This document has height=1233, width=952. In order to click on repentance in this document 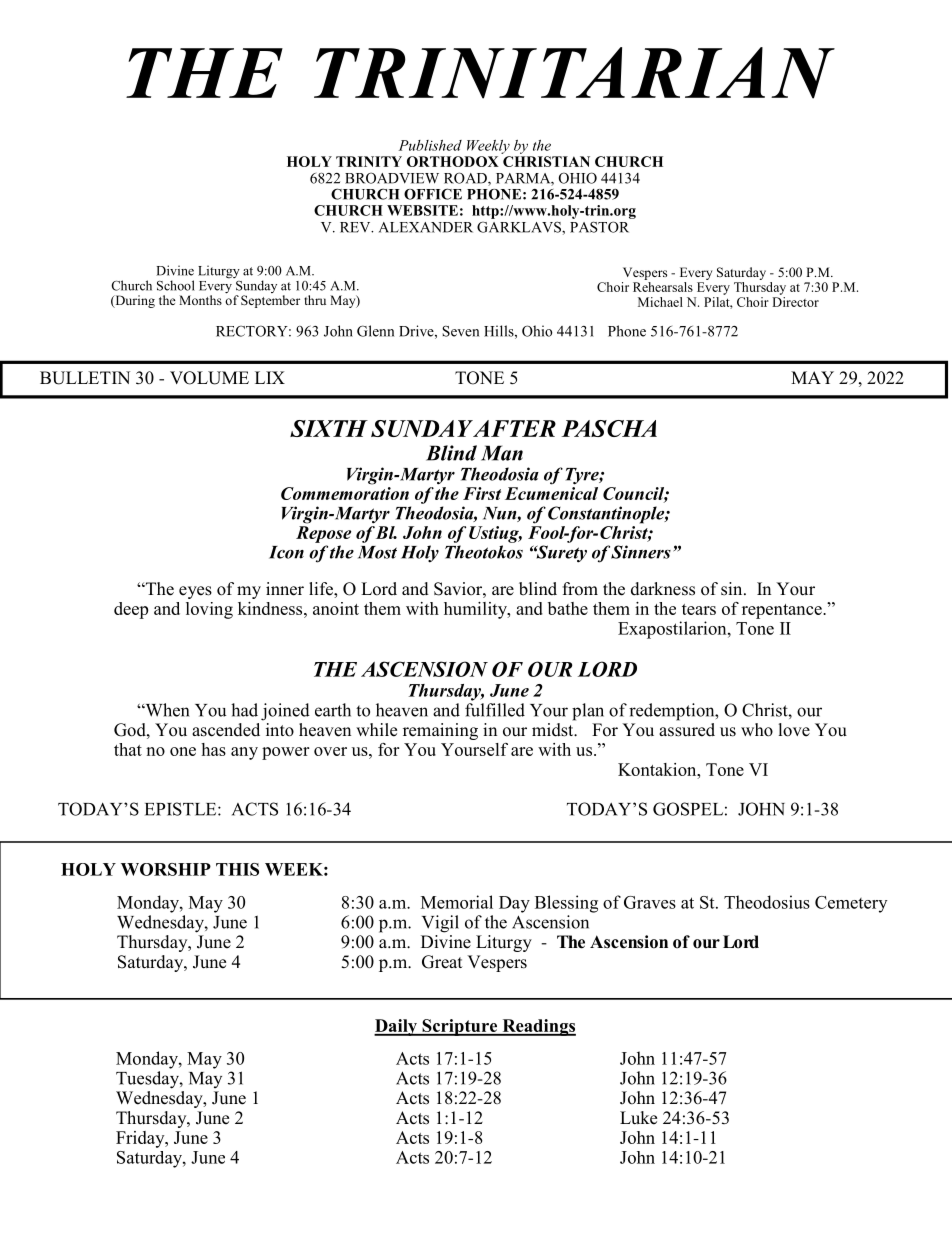, I will do `click(783, 611)`.
